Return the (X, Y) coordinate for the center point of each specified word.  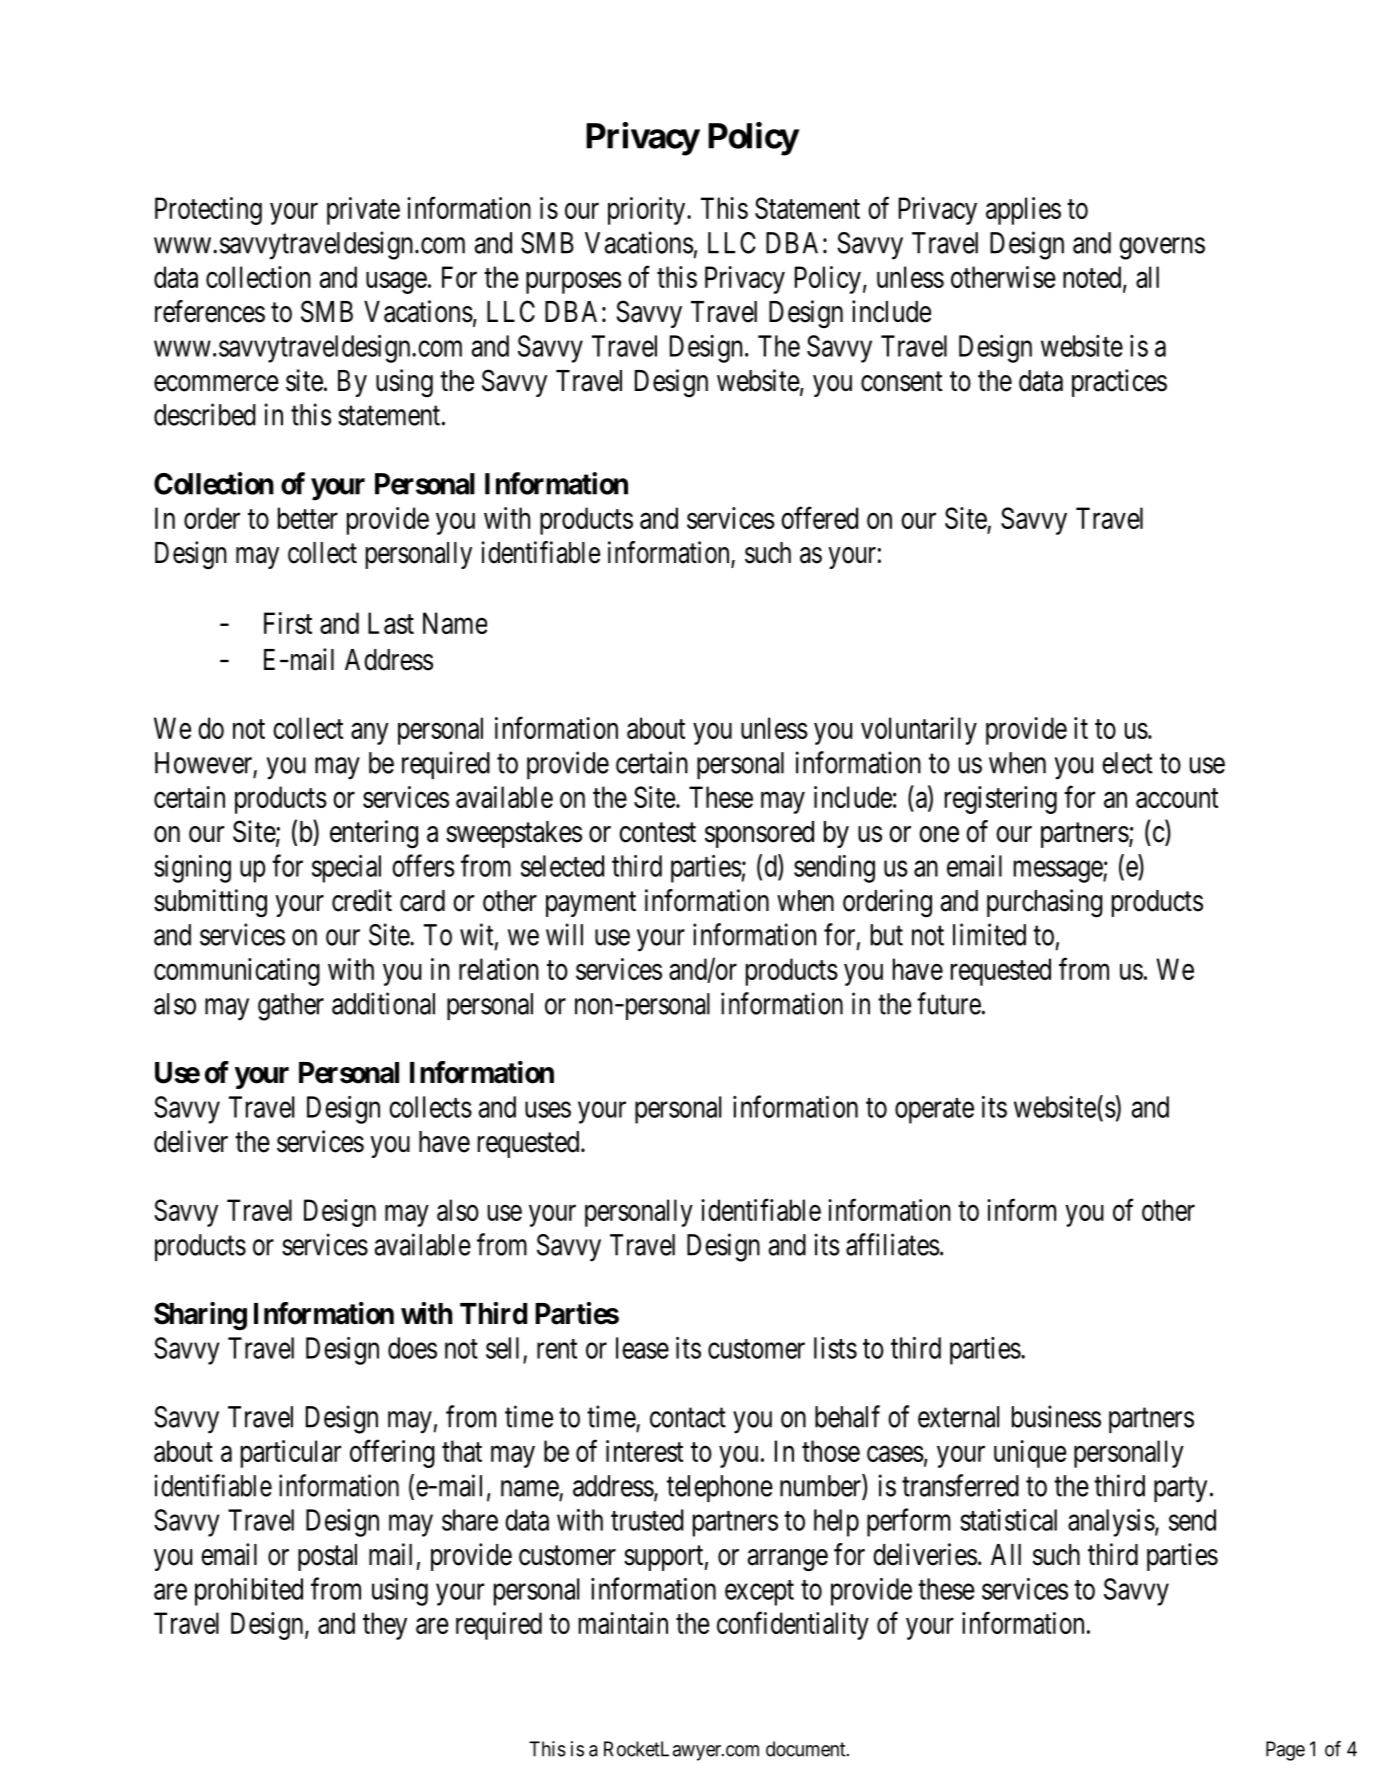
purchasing (1045, 903)
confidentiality (793, 1626)
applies (1023, 211)
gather (291, 1007)
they (385, 1626)
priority (648, 211)
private (363, 211)
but (887, 935)
